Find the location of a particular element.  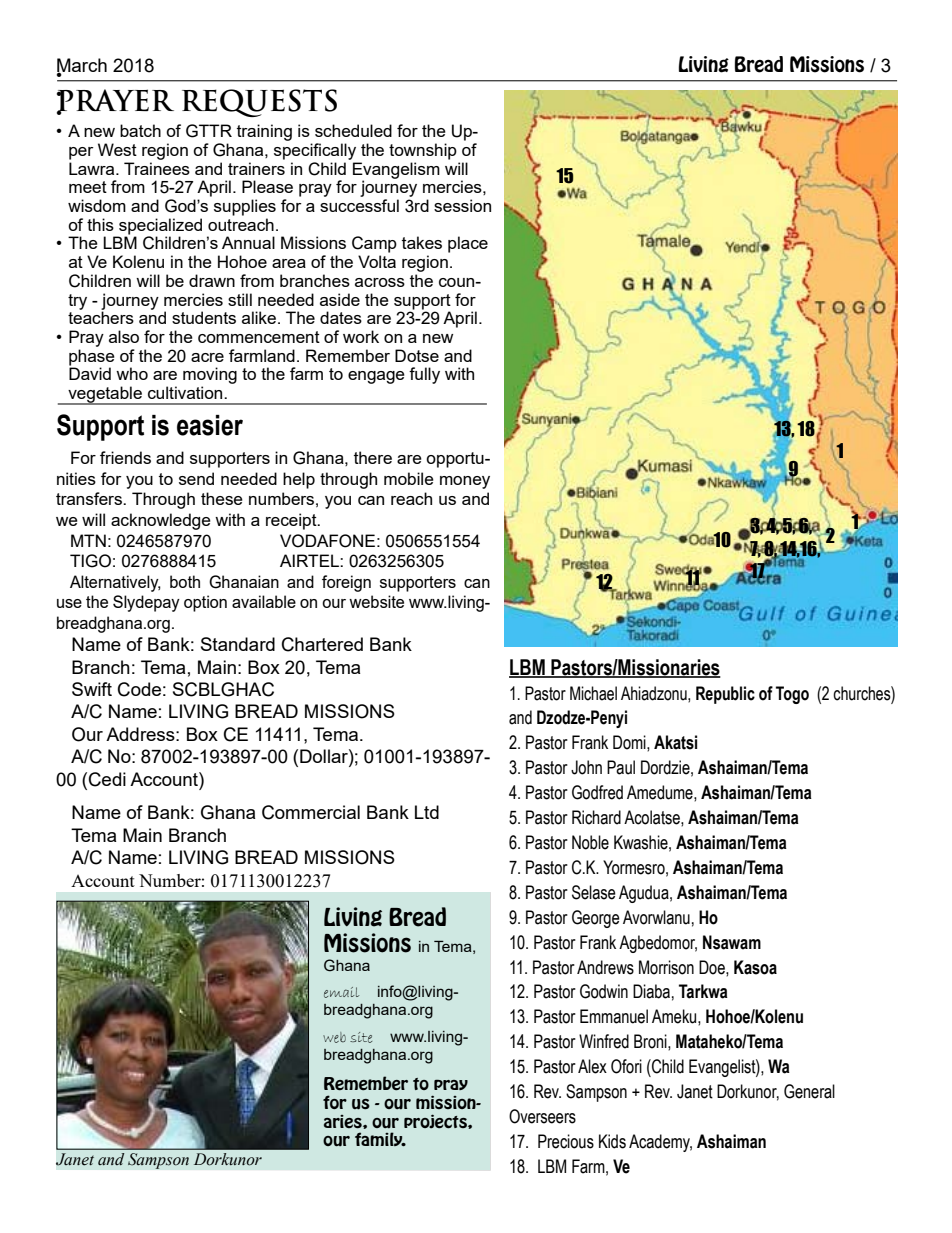

Swift is located at coordinates (92, 689).
